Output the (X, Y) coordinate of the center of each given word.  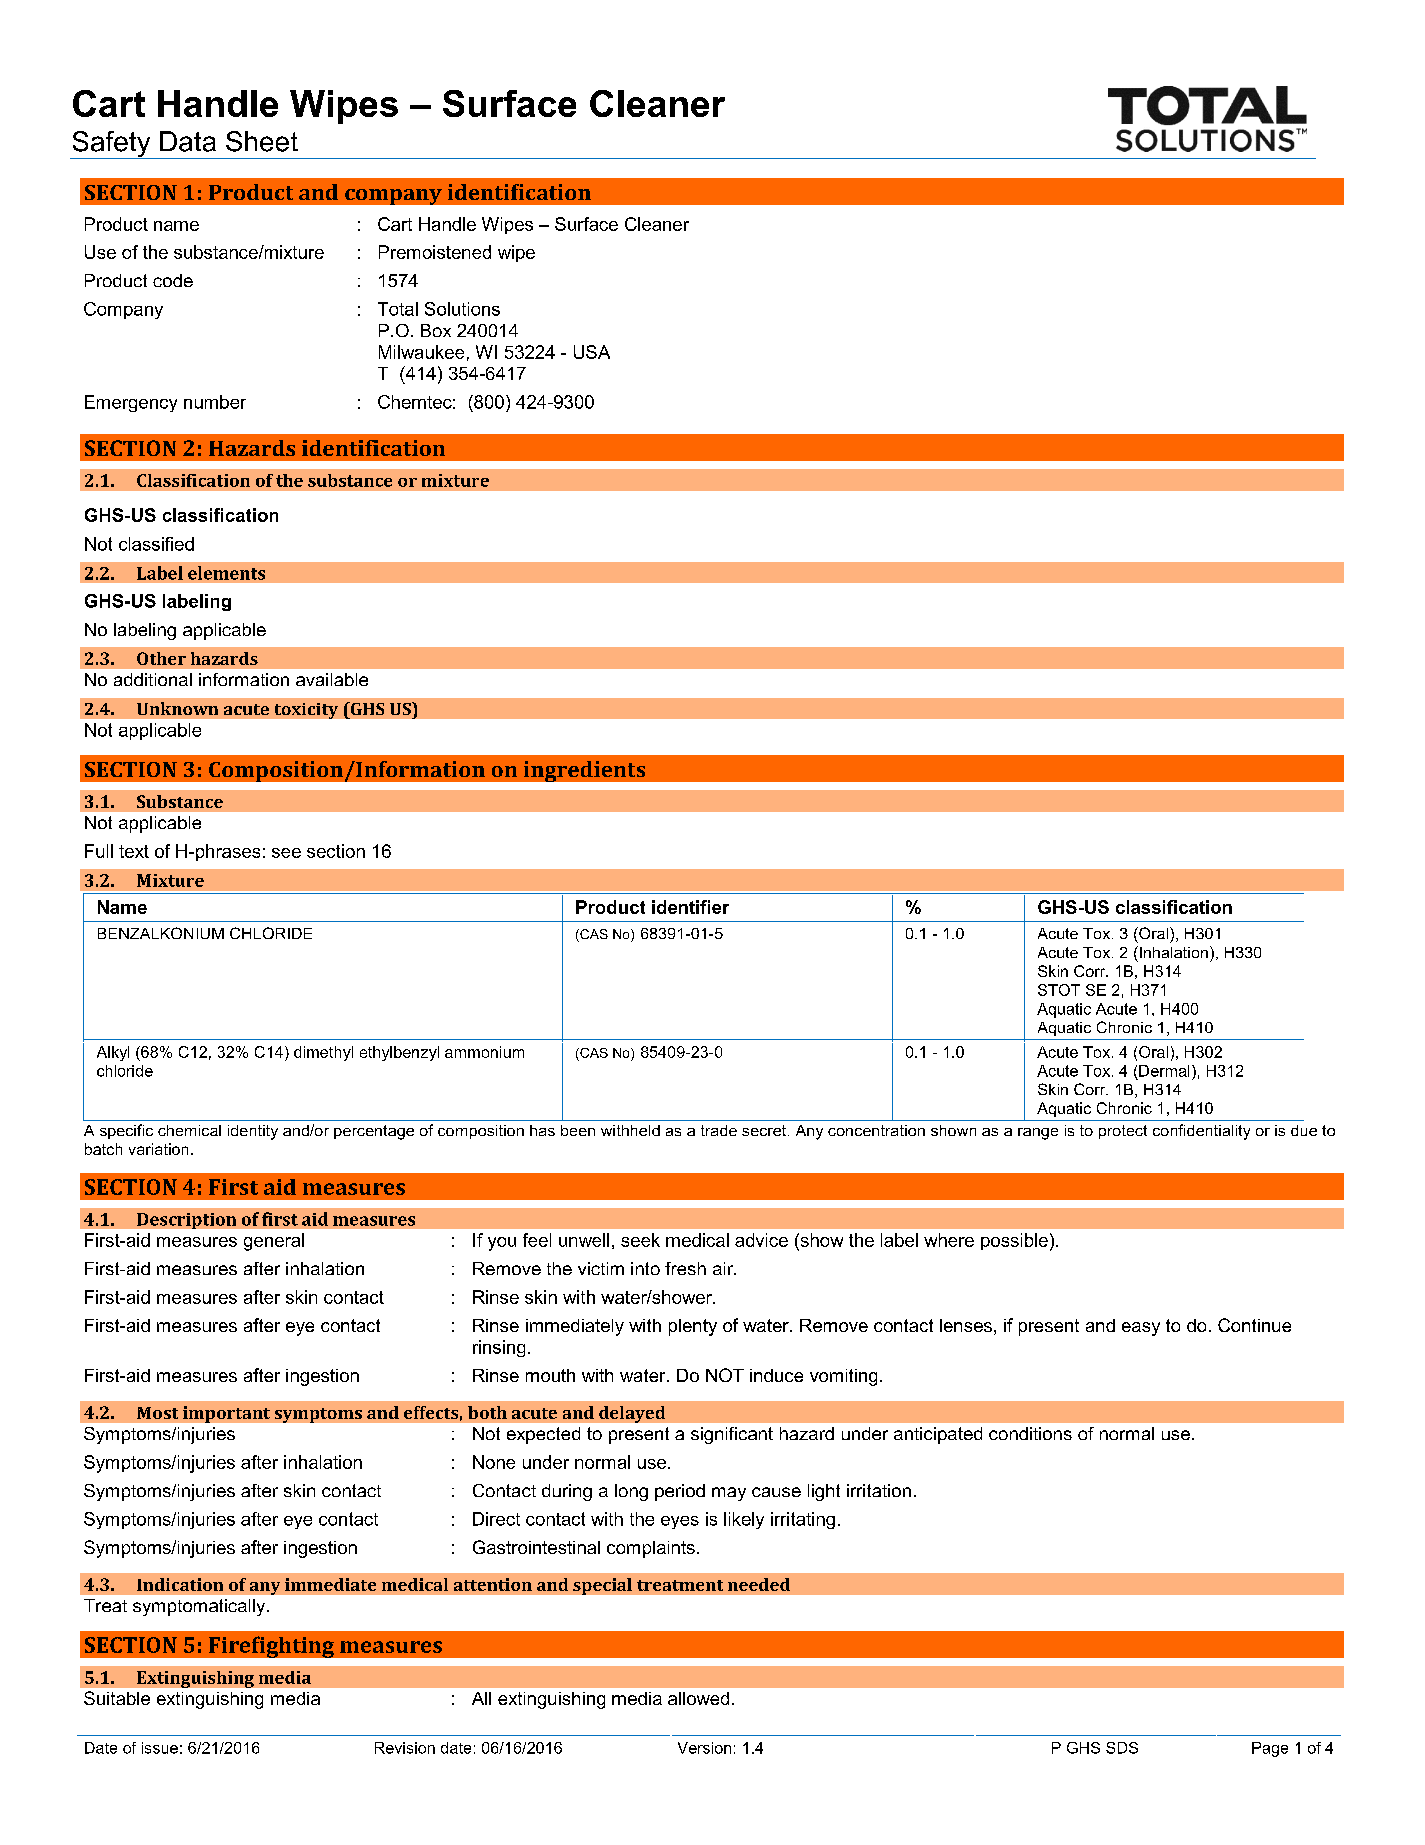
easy (1141, 1329)
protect (1123, 1132)
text (134, 851)
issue (160, 1748)
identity (253, 1132)
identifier (690, 907)
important (226, 1414)
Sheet (262, 141)
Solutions (462, 309)
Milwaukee (421, 352)
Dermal (1164, 1071)
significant (732, 1435)
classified (156, 544)
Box (436, 330)
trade (719, 1130)
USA (592, 352)
